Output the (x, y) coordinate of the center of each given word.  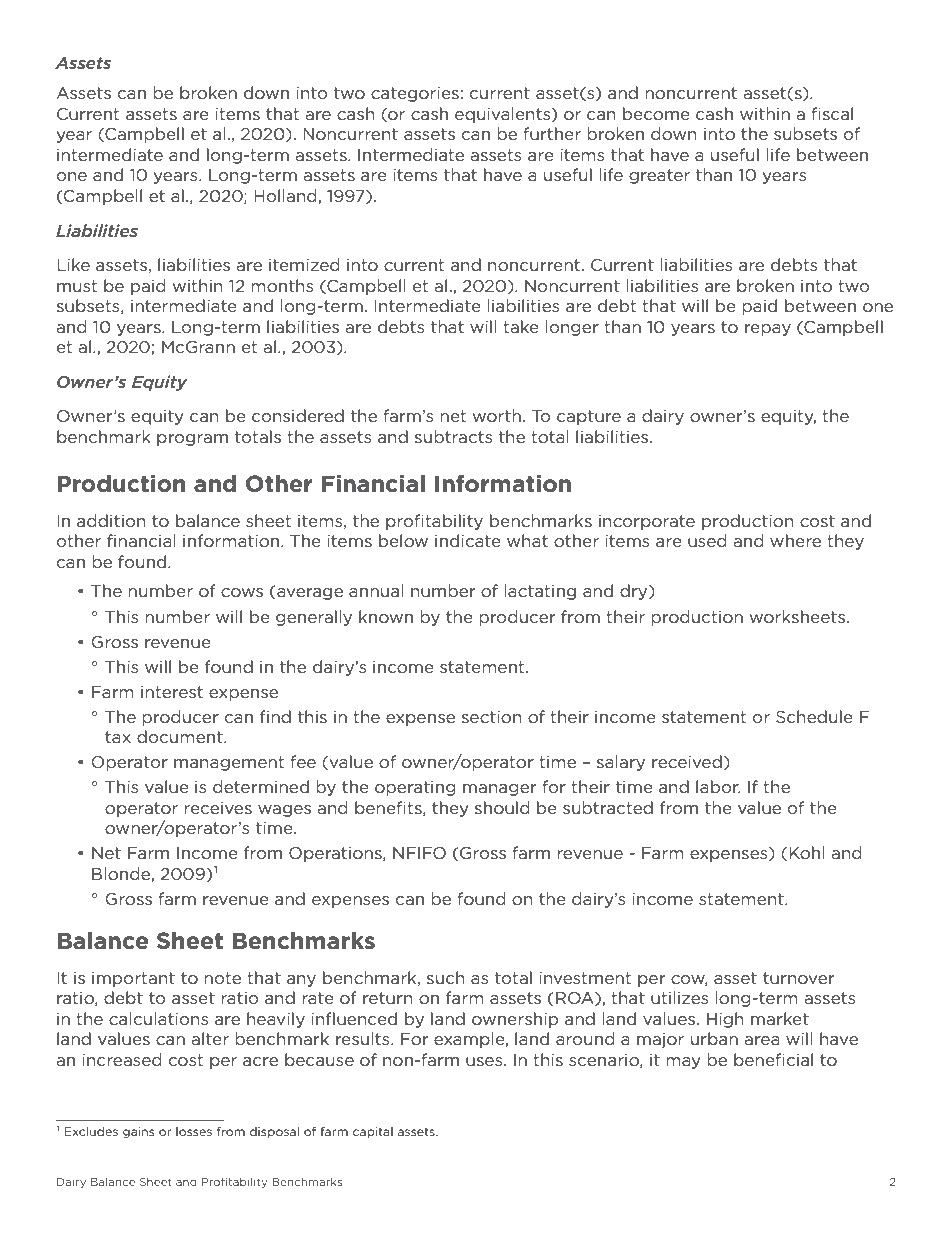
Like (73, 264)
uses (485, 1061)
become (656, 113)
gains (138, 1132)
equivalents (504, 115)
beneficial (773, 1059)
